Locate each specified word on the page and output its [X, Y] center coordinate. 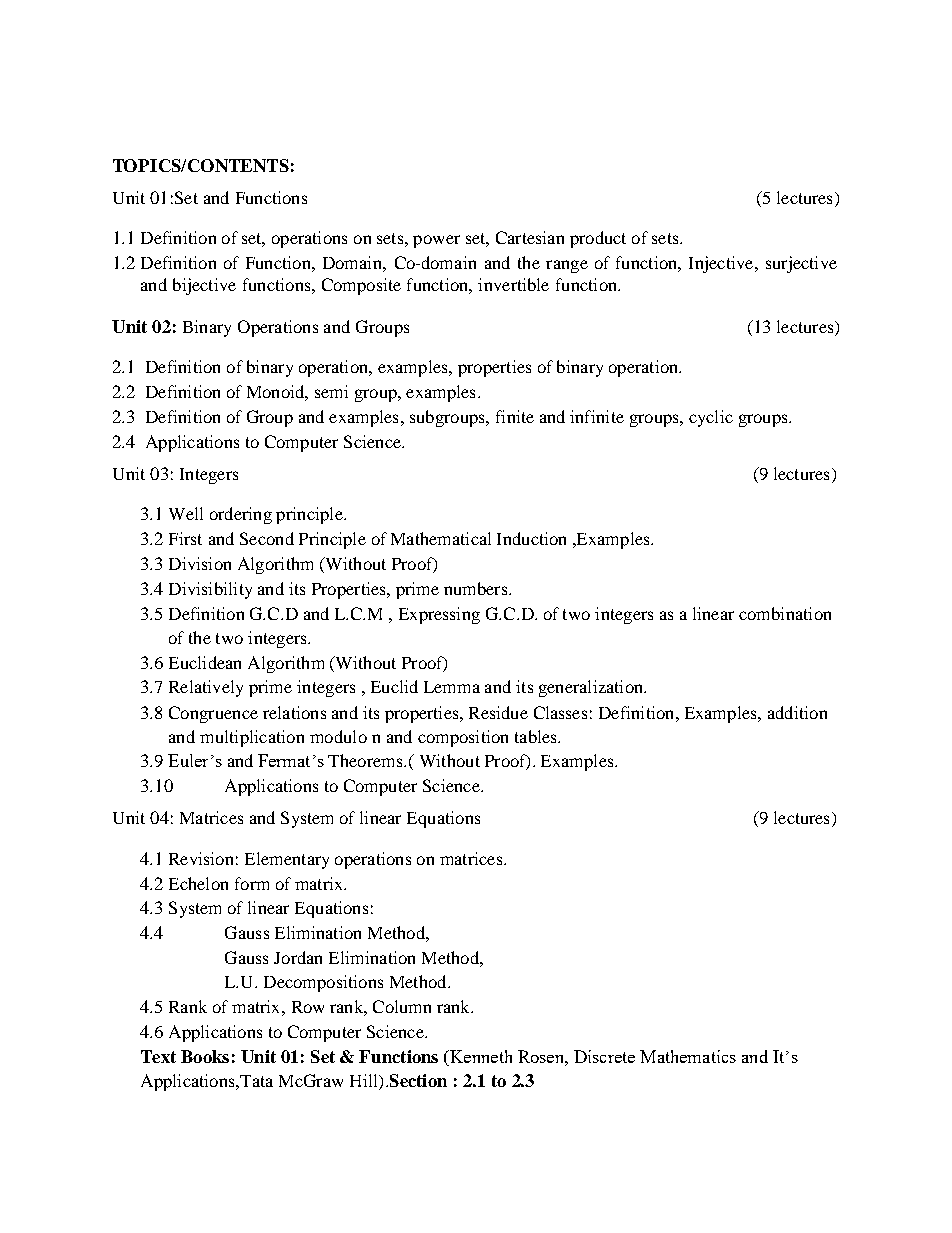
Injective [722, 264]
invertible [513, 284]
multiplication [252, 738]
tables [537, 736]
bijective [204, 286]
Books [205, 1056]
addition [797, 712]
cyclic [711, 418]
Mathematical [441, 538]
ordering [241, 515]
